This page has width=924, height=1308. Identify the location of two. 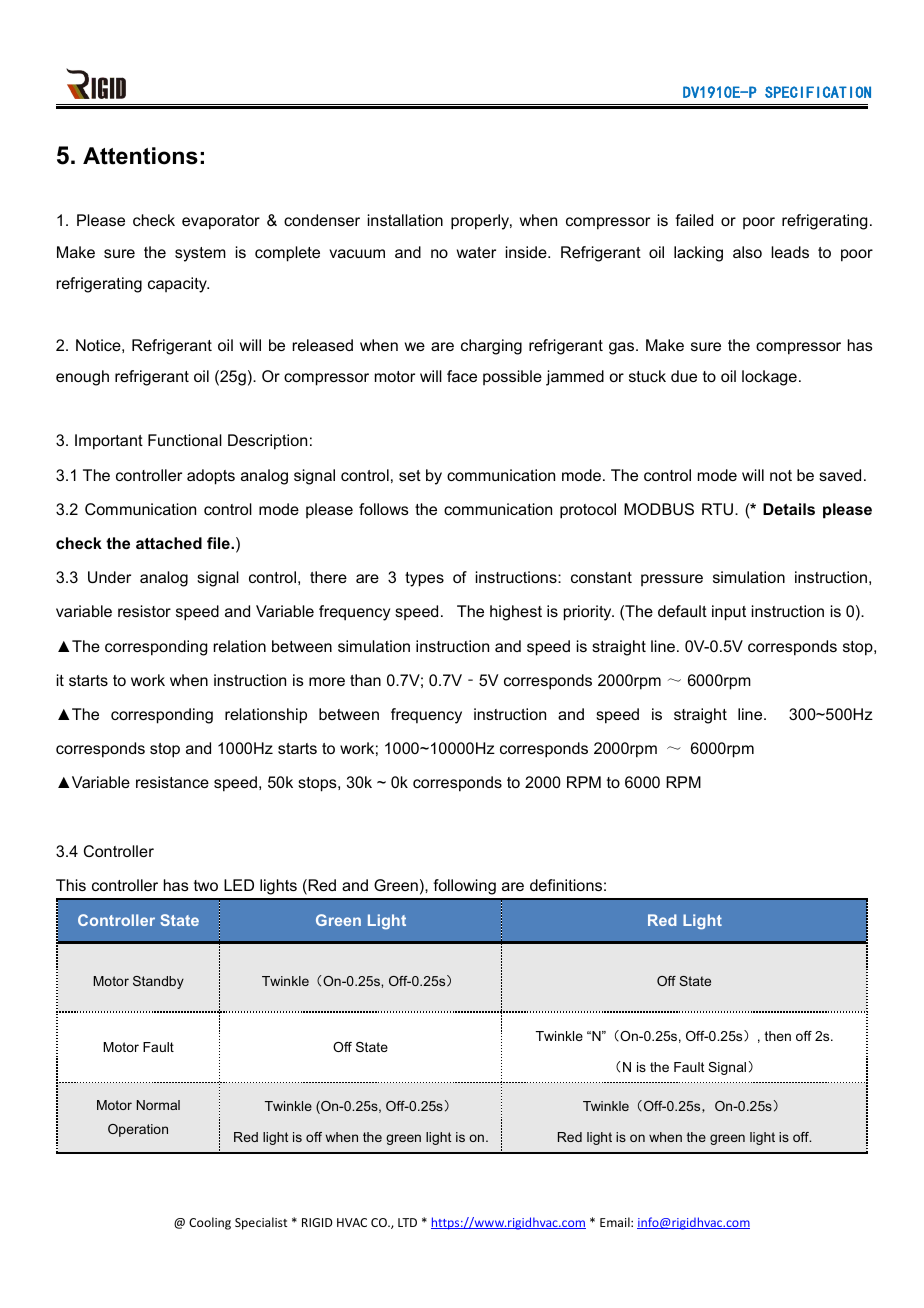
(206, 885).
